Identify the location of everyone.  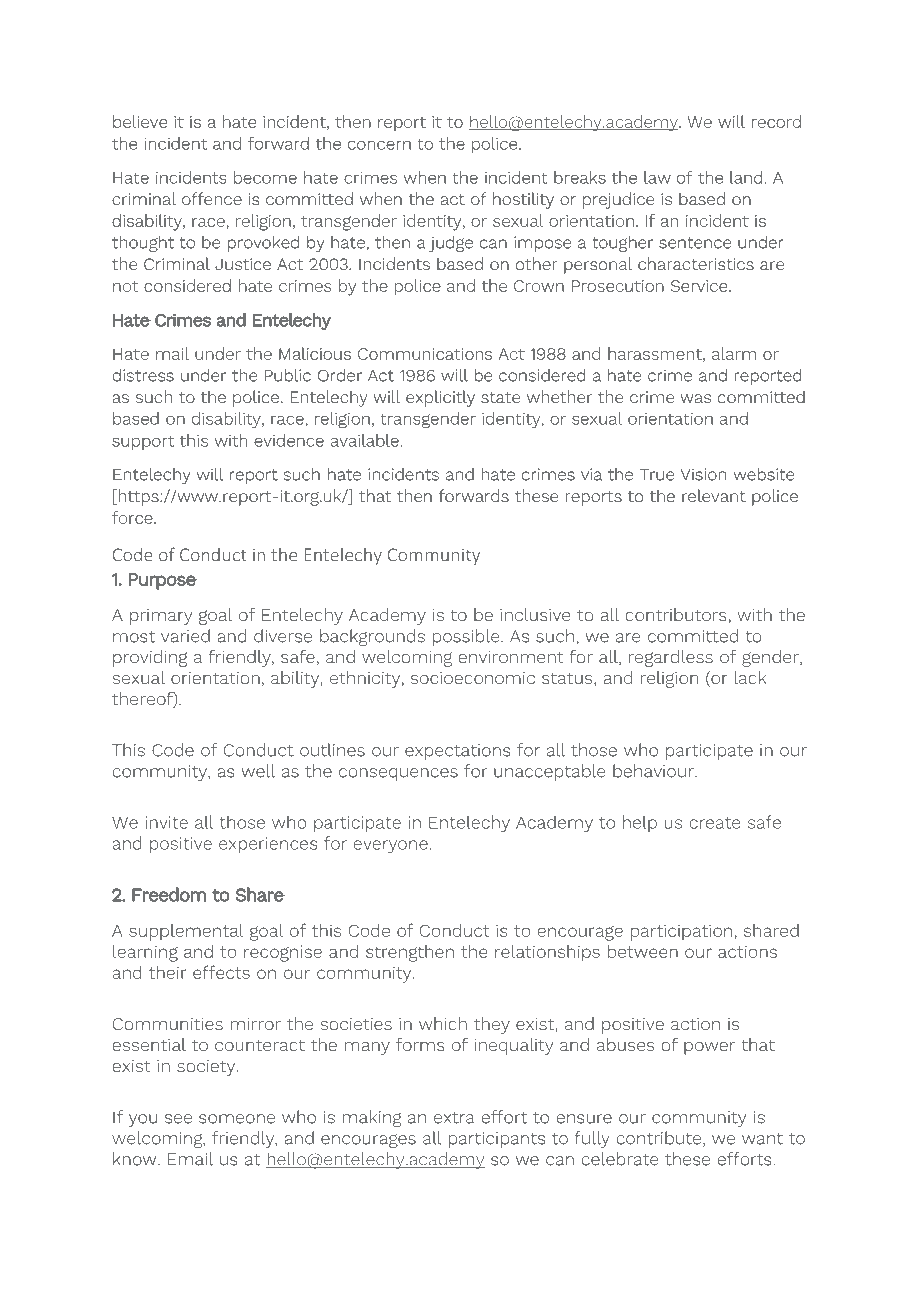
(391, 846).
